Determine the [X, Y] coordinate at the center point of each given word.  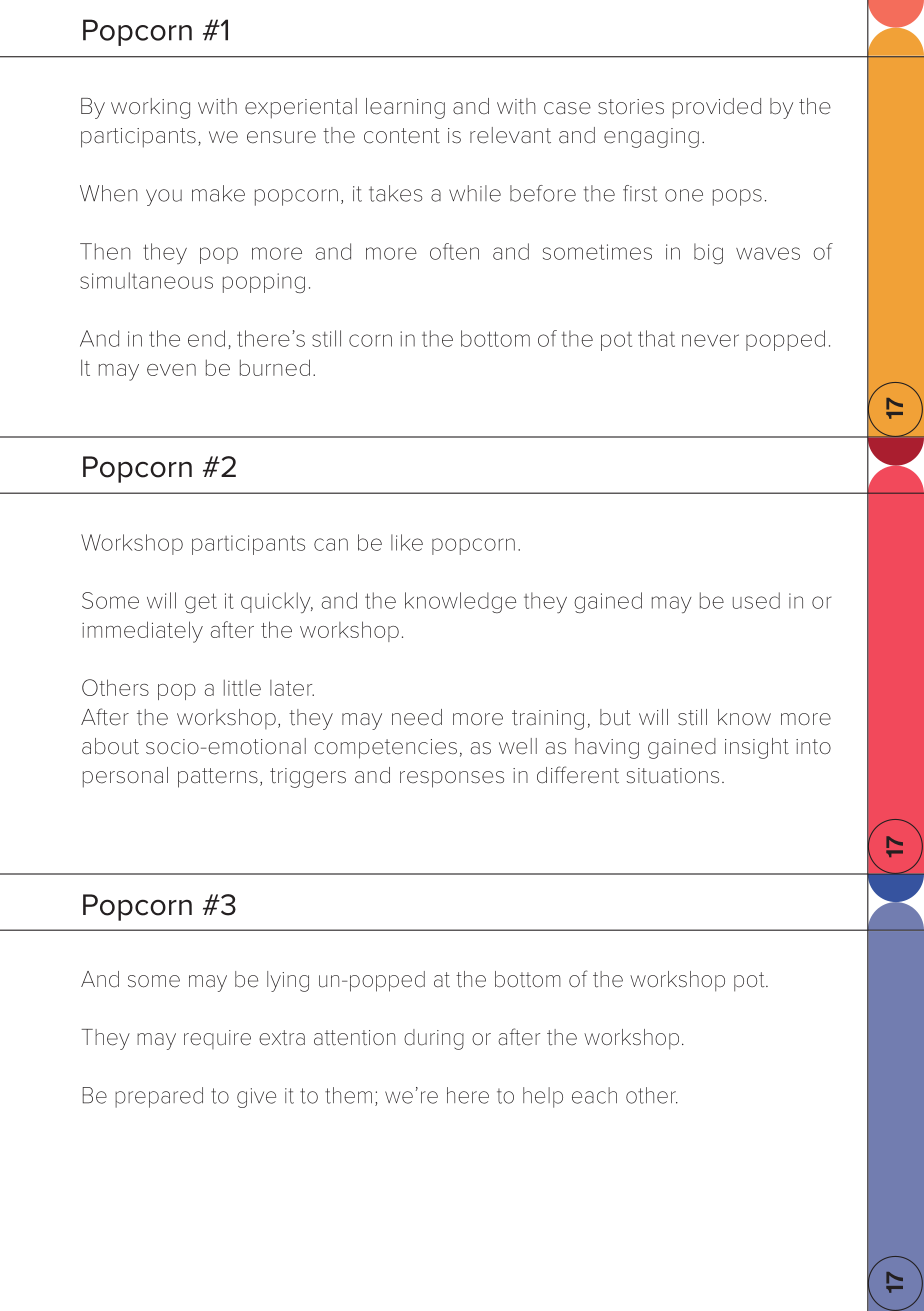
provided [717, 108]
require [217, 1039]
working [150, 108]
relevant [510, 135]
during [434, 1039]
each [594, 1095]
